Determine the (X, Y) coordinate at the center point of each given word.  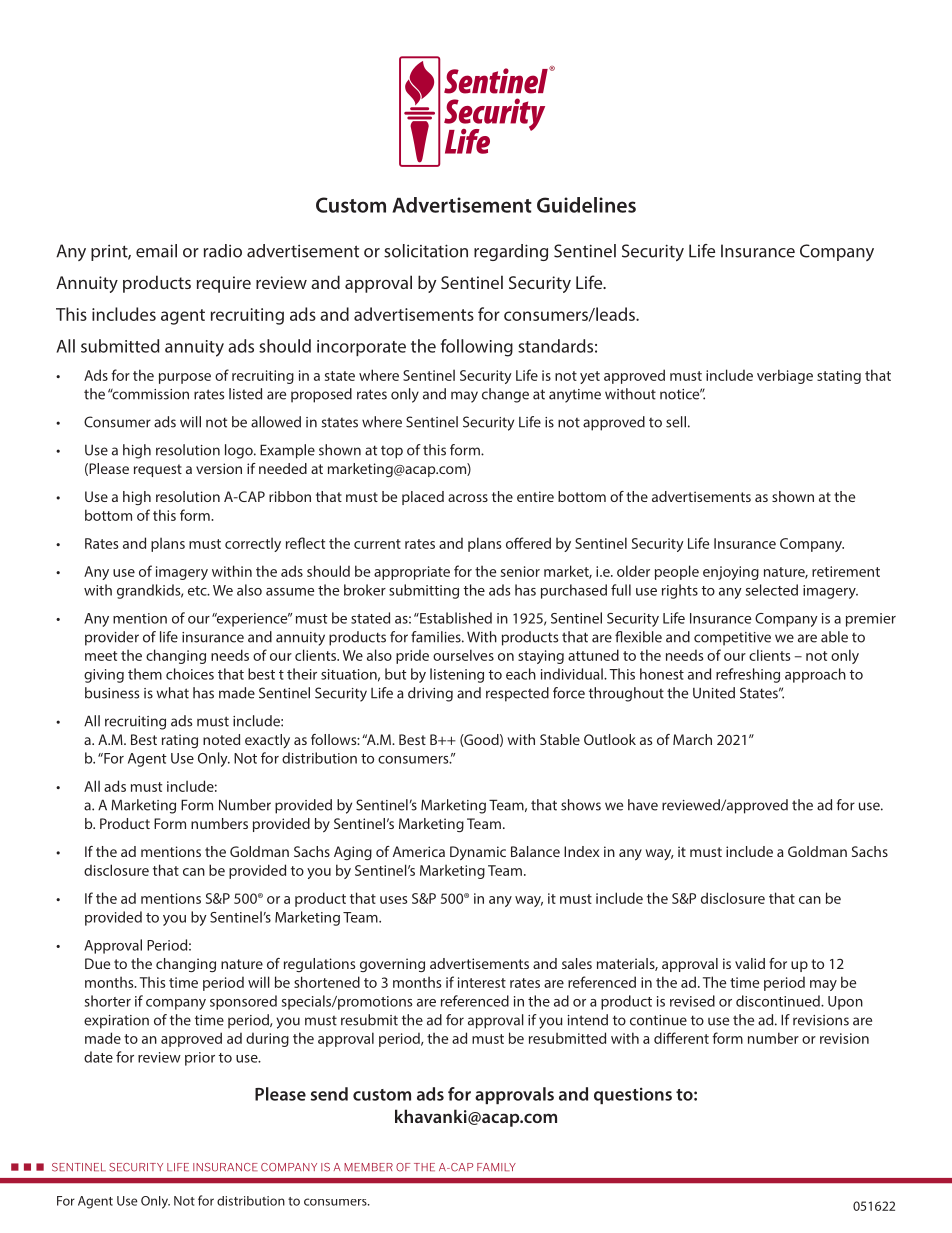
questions (633, 1095)
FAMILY (496, 1167)
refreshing (748, 675)
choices (190, 674)
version (219, 468)
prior (200, 1059)
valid (750, 963)
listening (457, 675)
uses (393, 900)
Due (97, 963)
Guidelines (586, 205)
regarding (511, 252)
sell (676, 422)
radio (223, 251)
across (468, 498)
